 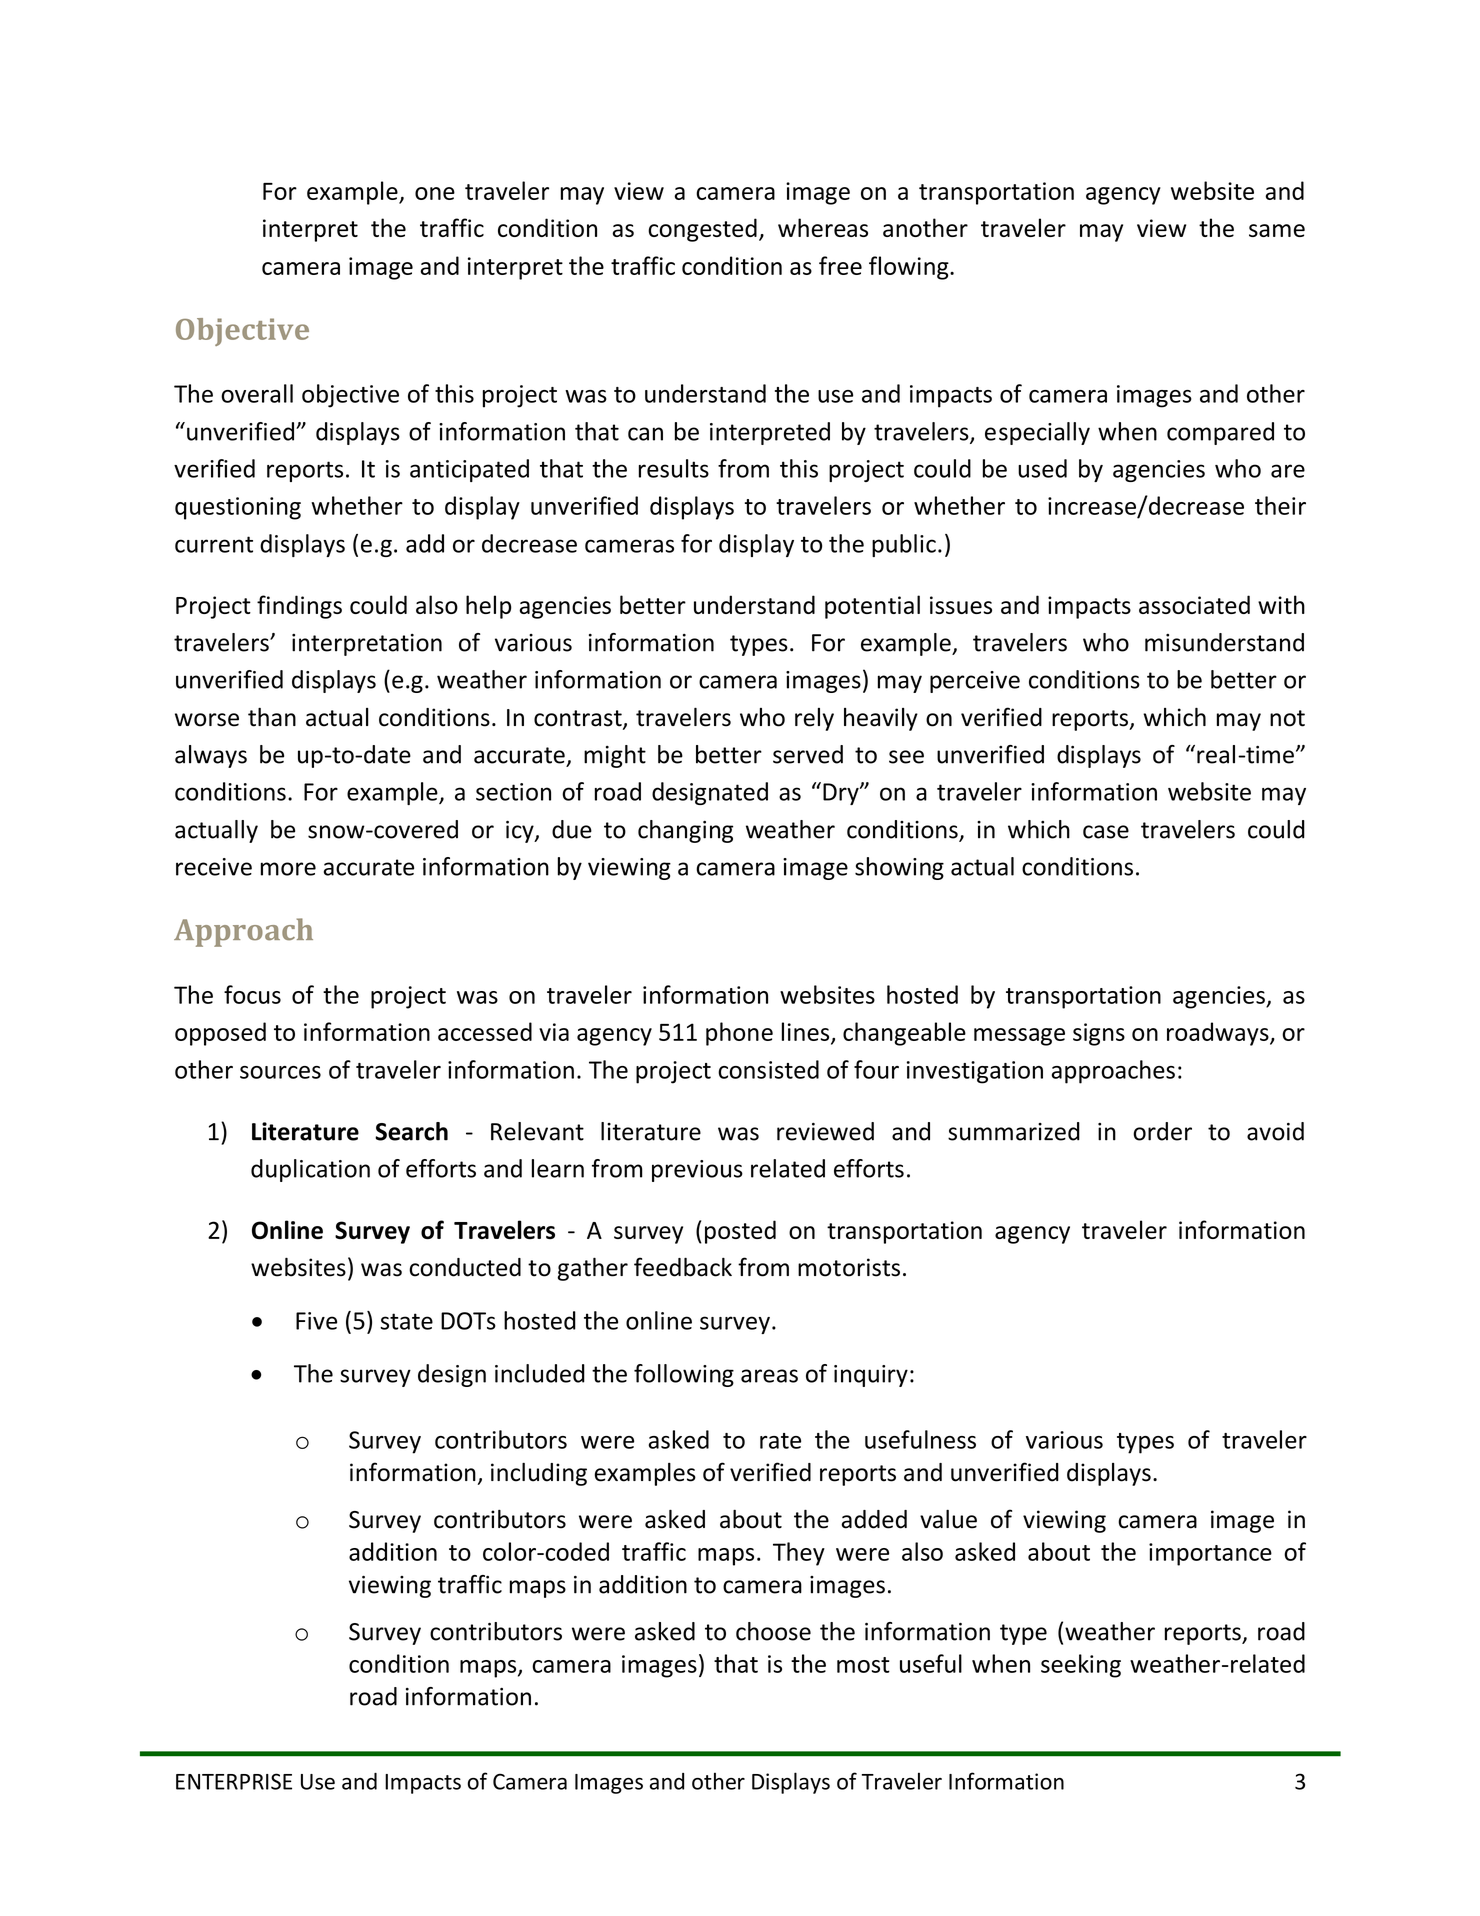 I want to click on overall, so click(x=257, y=393).
